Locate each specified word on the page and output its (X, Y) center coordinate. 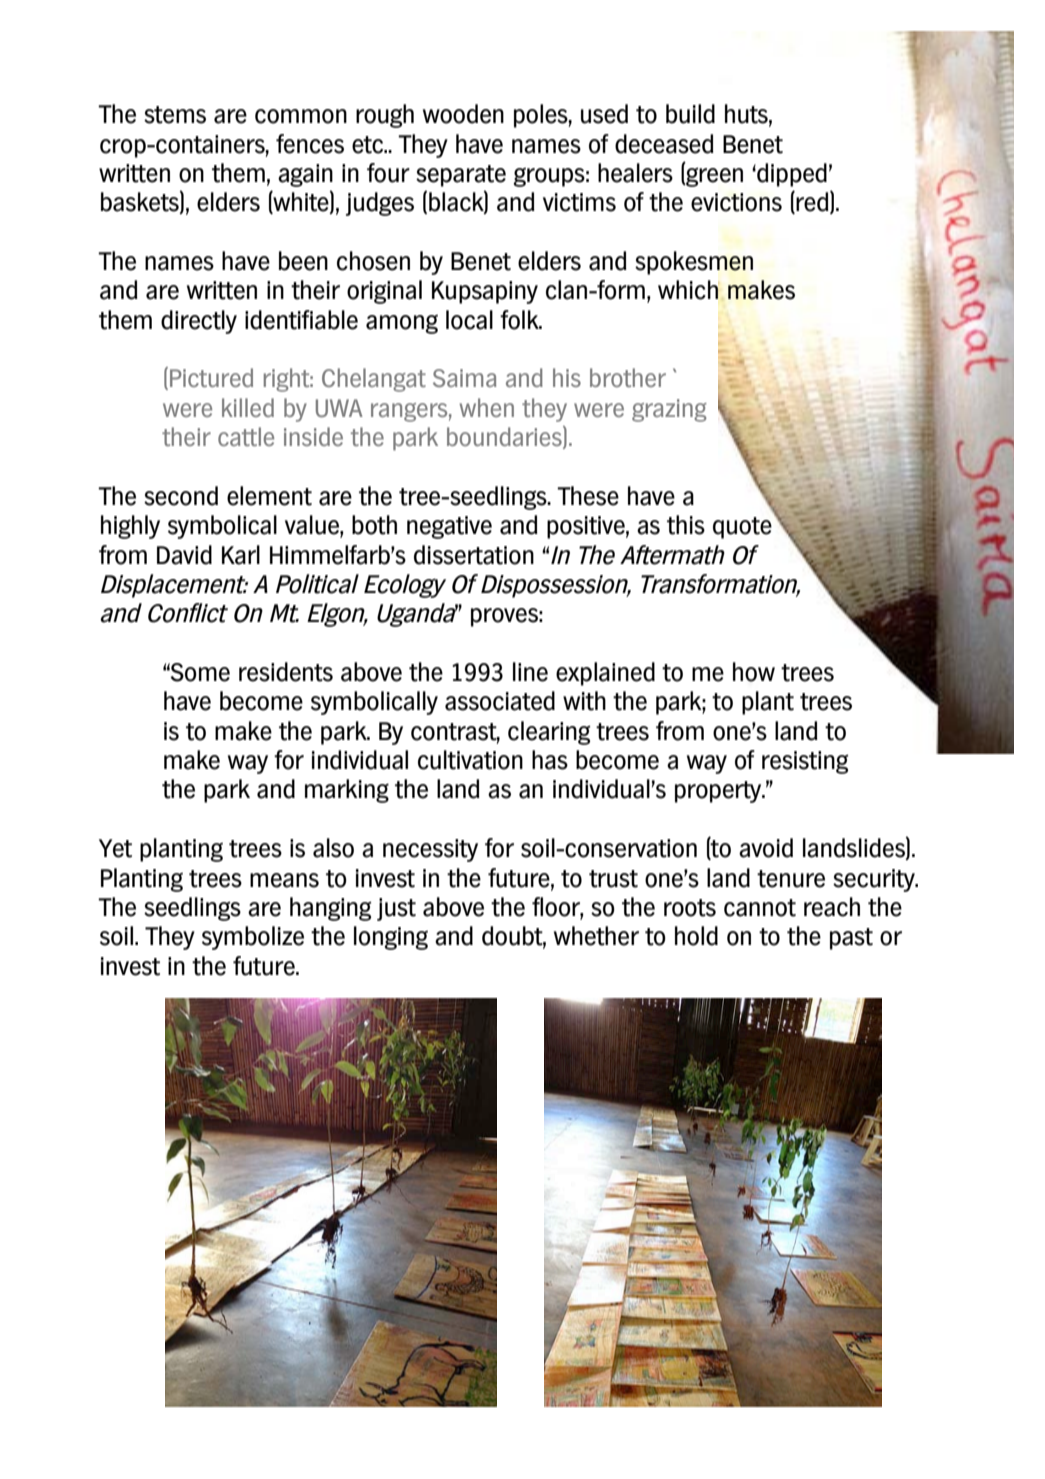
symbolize (253, 938)
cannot (760, 908)
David (184, 555)
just (396, 909)
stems (175, 115)
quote (742, 528)
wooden (463, 114)
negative (449, 527)
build (690, 114)
